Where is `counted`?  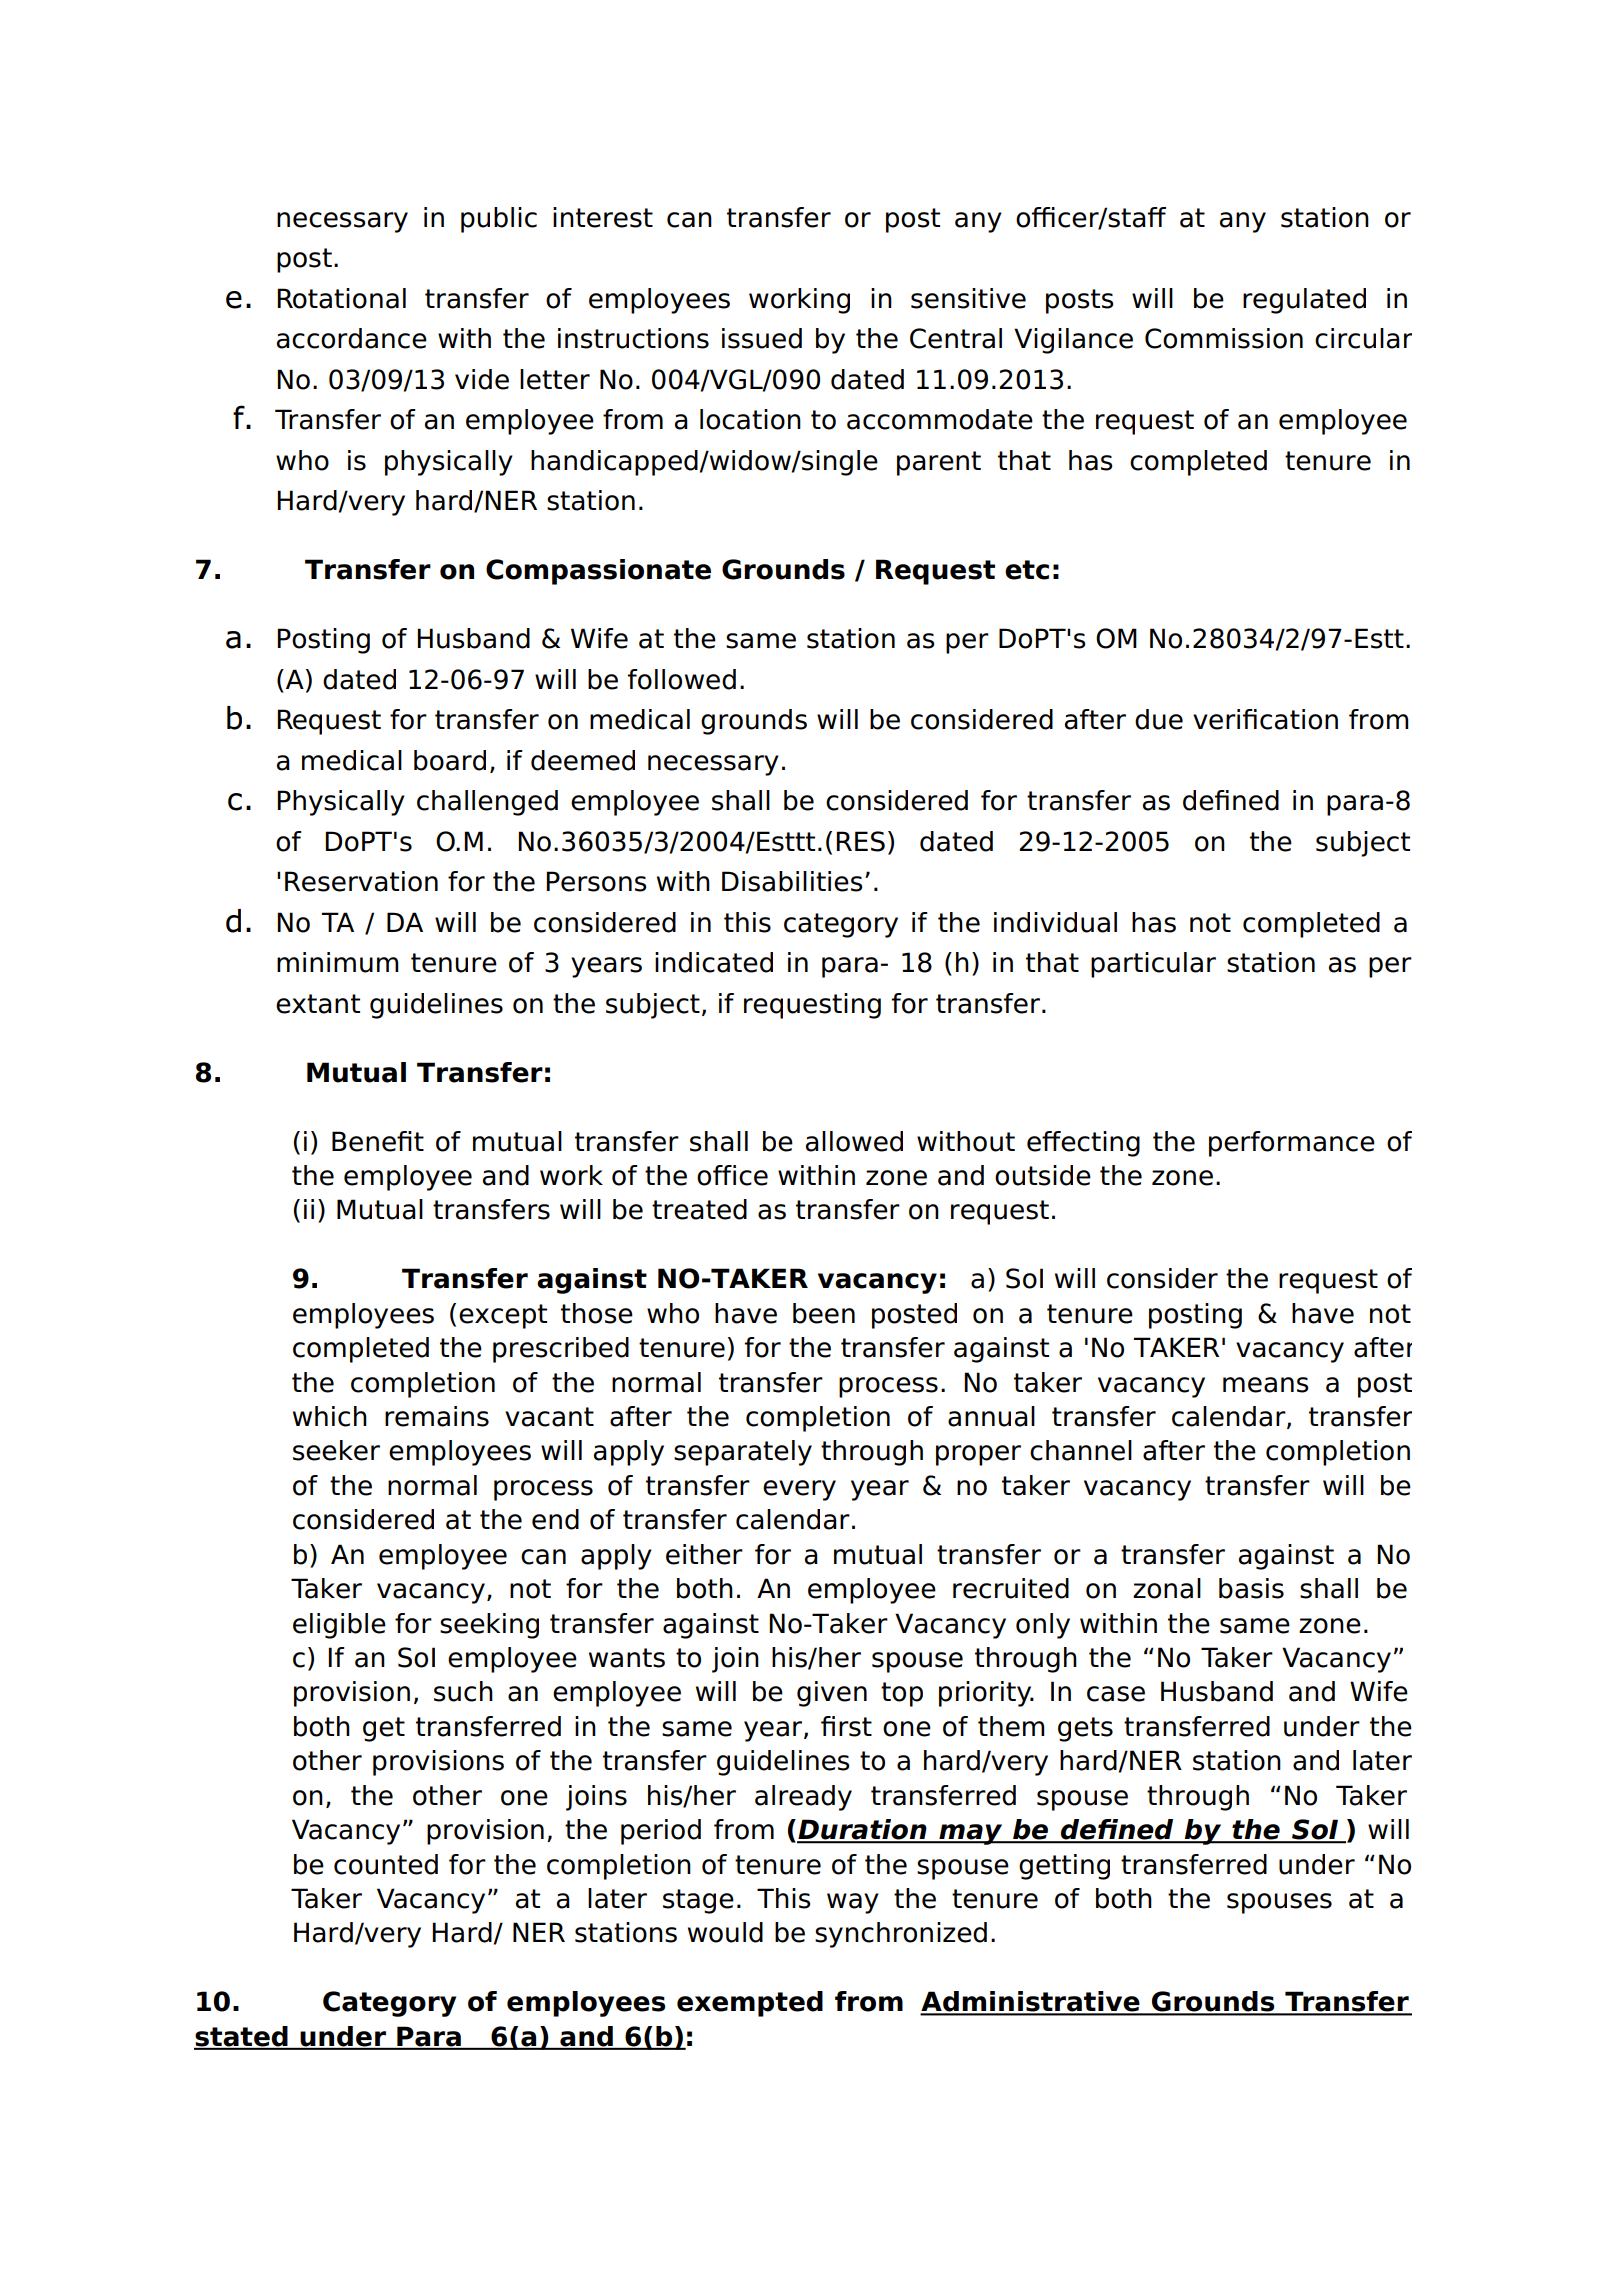
counted is located at coordinates (386, 1864).
